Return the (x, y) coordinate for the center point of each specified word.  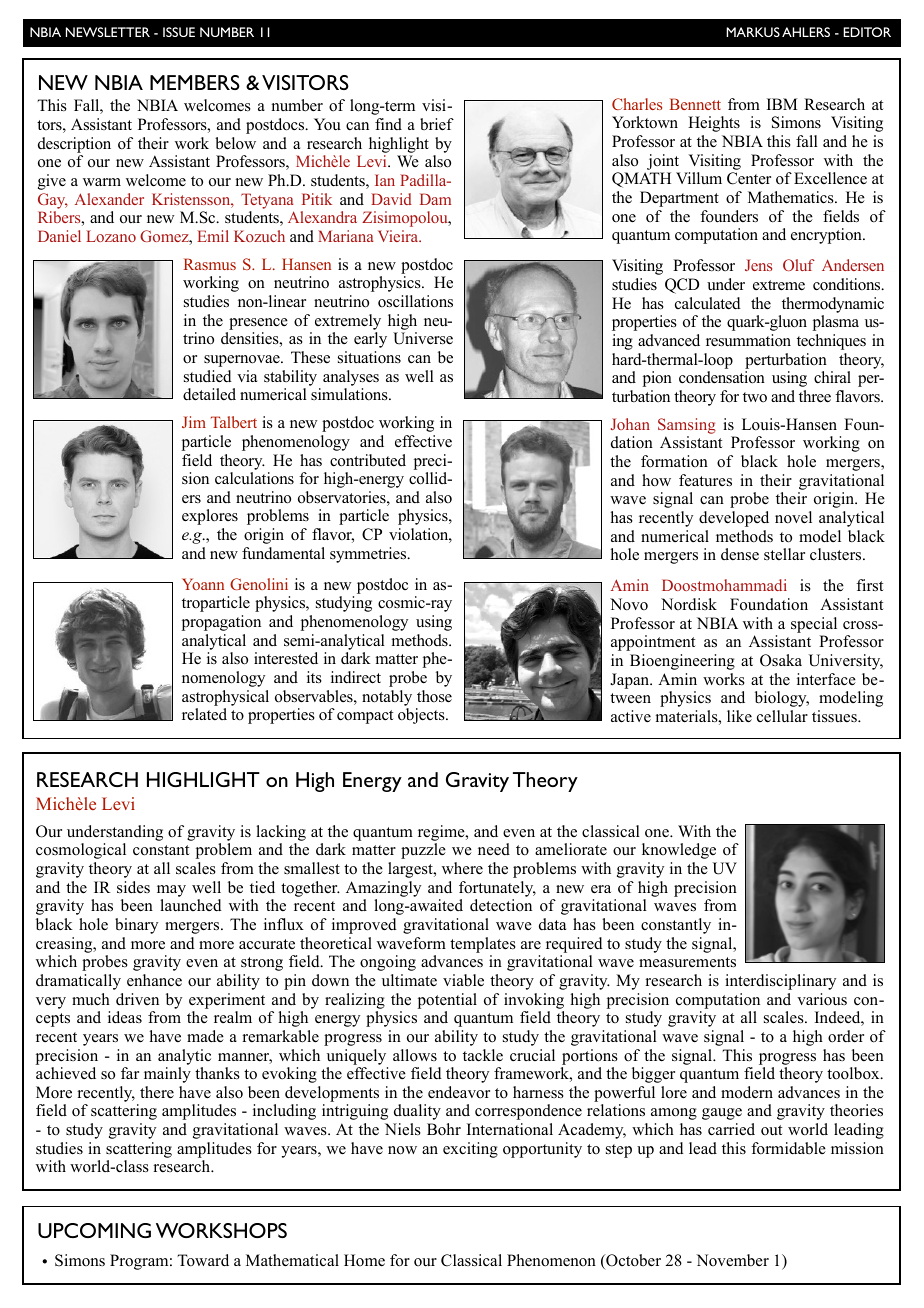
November (732, 1260)
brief (437, 124)
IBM (782, 104)
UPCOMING (94, 1230)
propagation (221, 623)
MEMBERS (195, 82)
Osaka (781, 660)
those (434, 696)
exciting (470, 1150)
